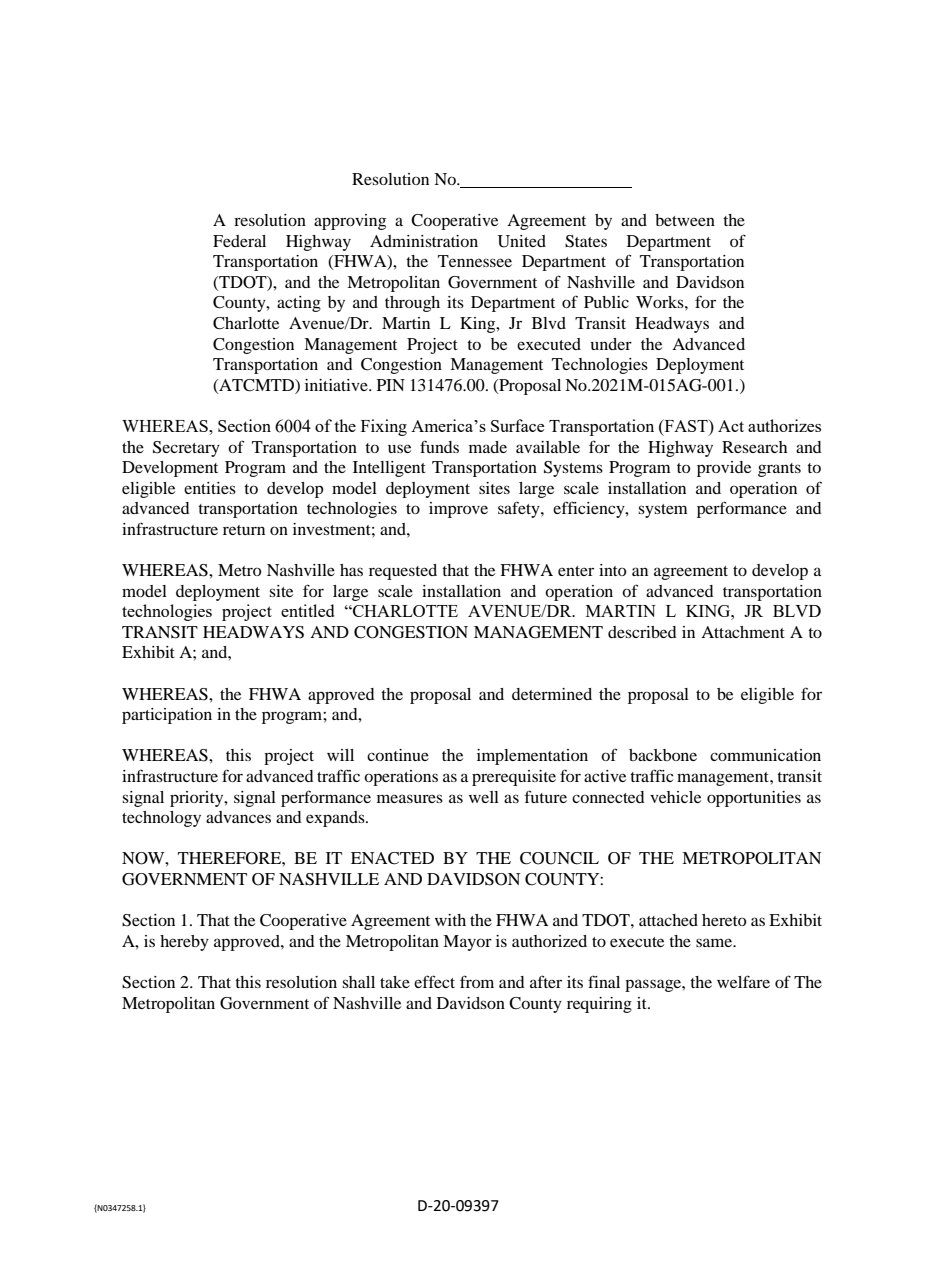 The image size is (952, 1272). I want to click on Federal, so click(239, 241).
